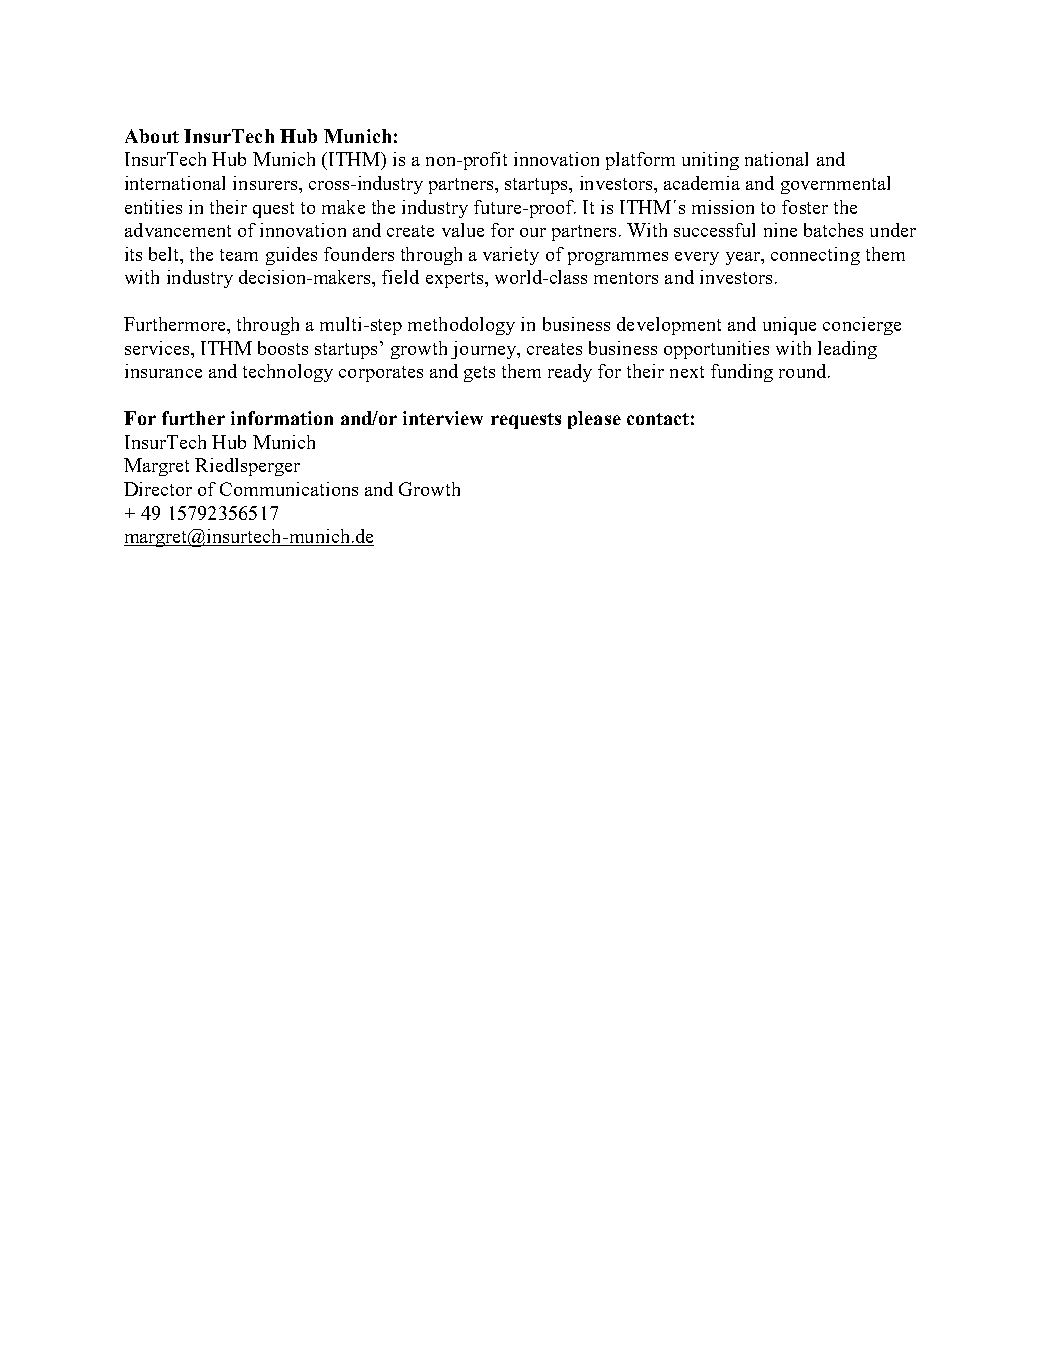 This document has height=1350, width=1043. I want to click on funding, so click(742, 373).
